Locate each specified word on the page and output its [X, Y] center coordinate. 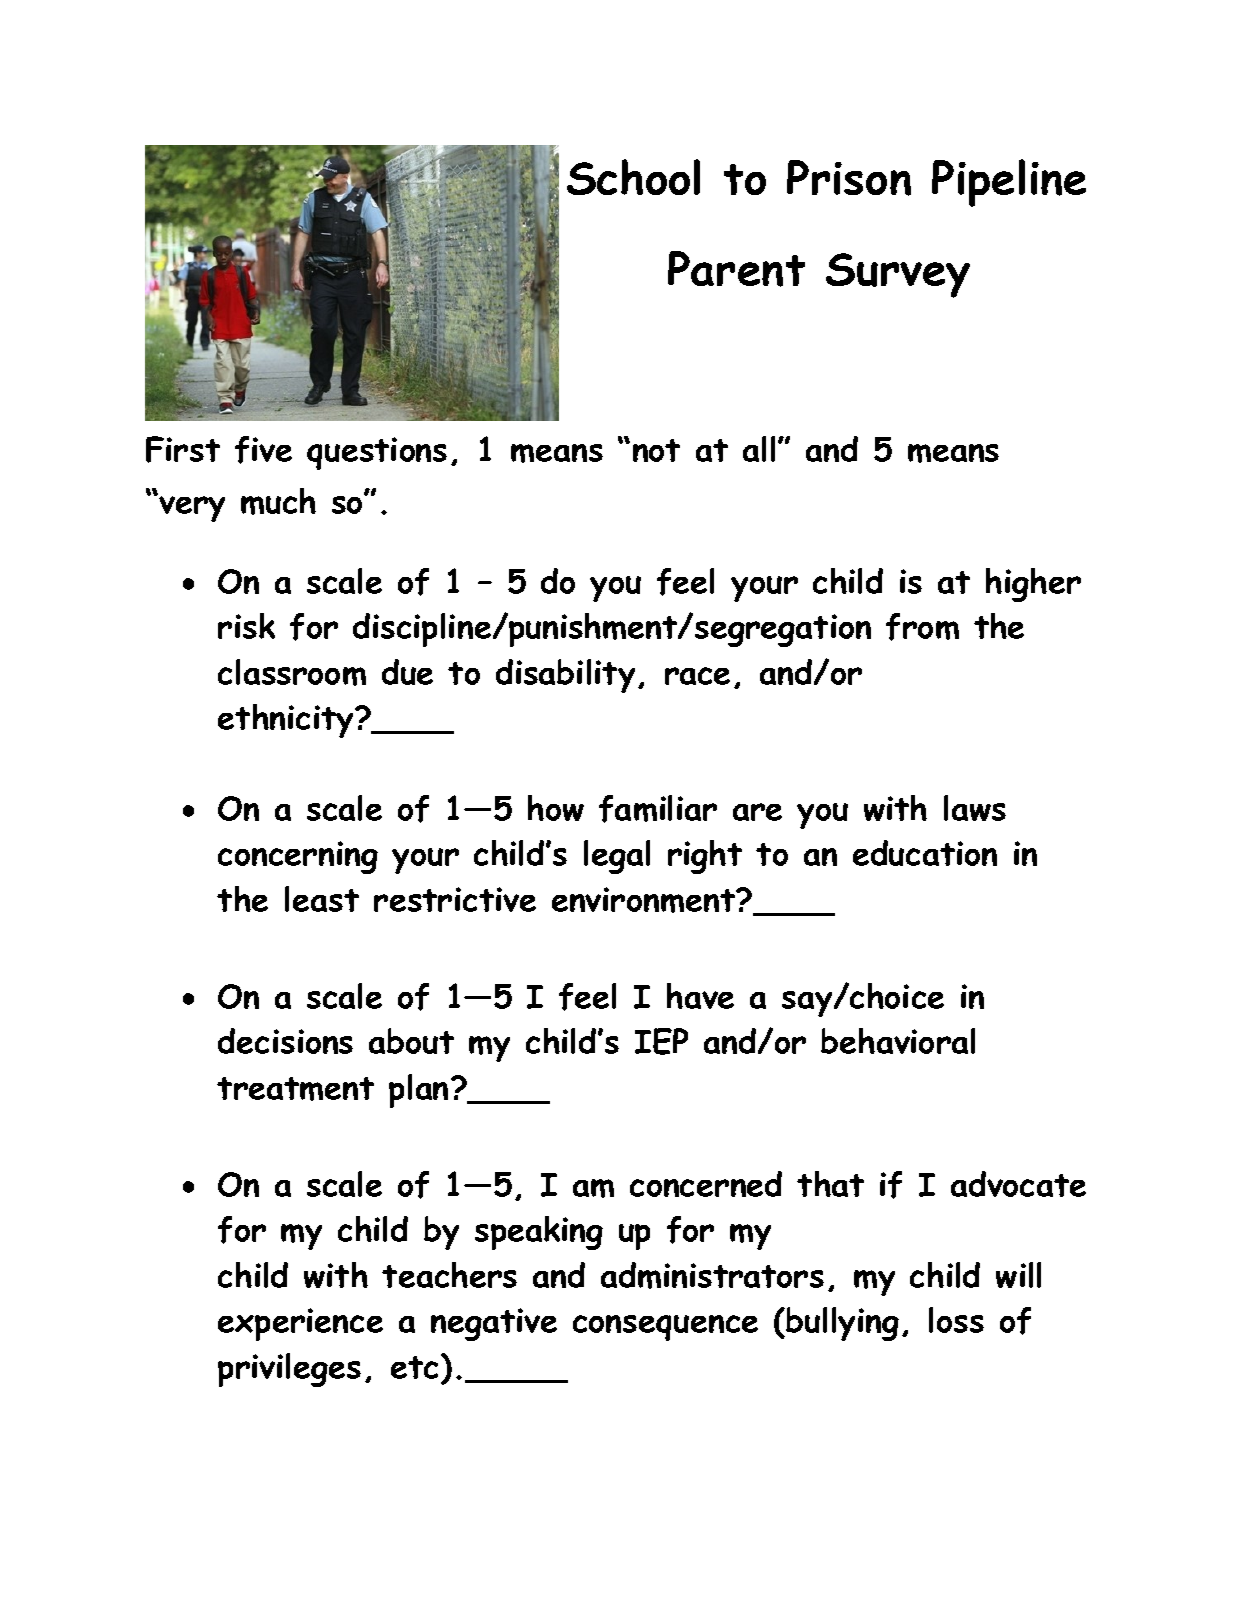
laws [975, 808]
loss [956, 1320]
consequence [665, 1328]
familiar [658, 809]
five [263, 450]
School [633, 177]
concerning [298, 857]
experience [300, 1324]
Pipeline [1009, 183]
